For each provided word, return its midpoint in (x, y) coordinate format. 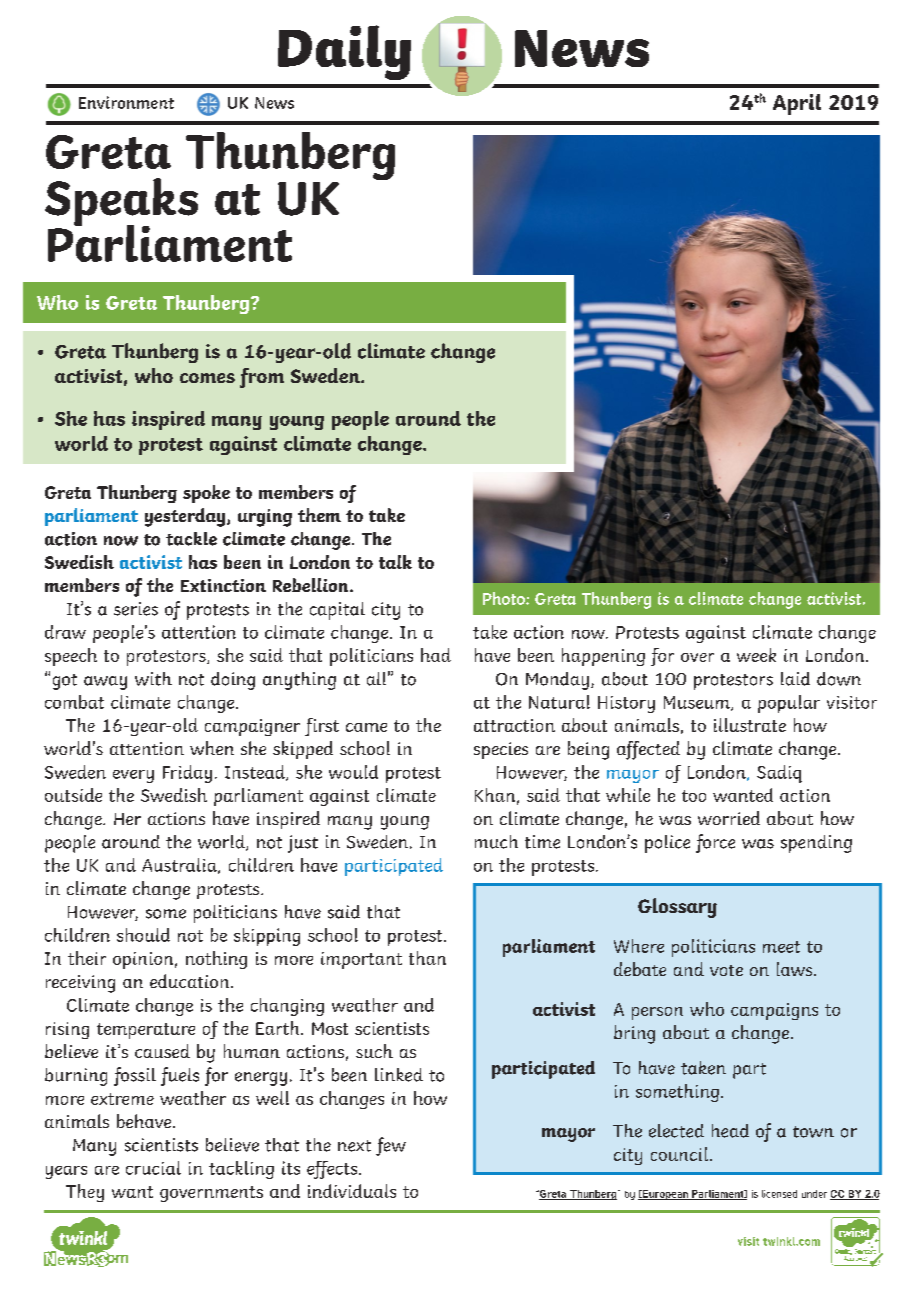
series (136, 609)
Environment (126, 102)
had (436, 655)
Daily (344, 52)
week (756, 655)
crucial (153, 1168)
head (730, 1131)
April (797, 104)
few (391, 1146)
